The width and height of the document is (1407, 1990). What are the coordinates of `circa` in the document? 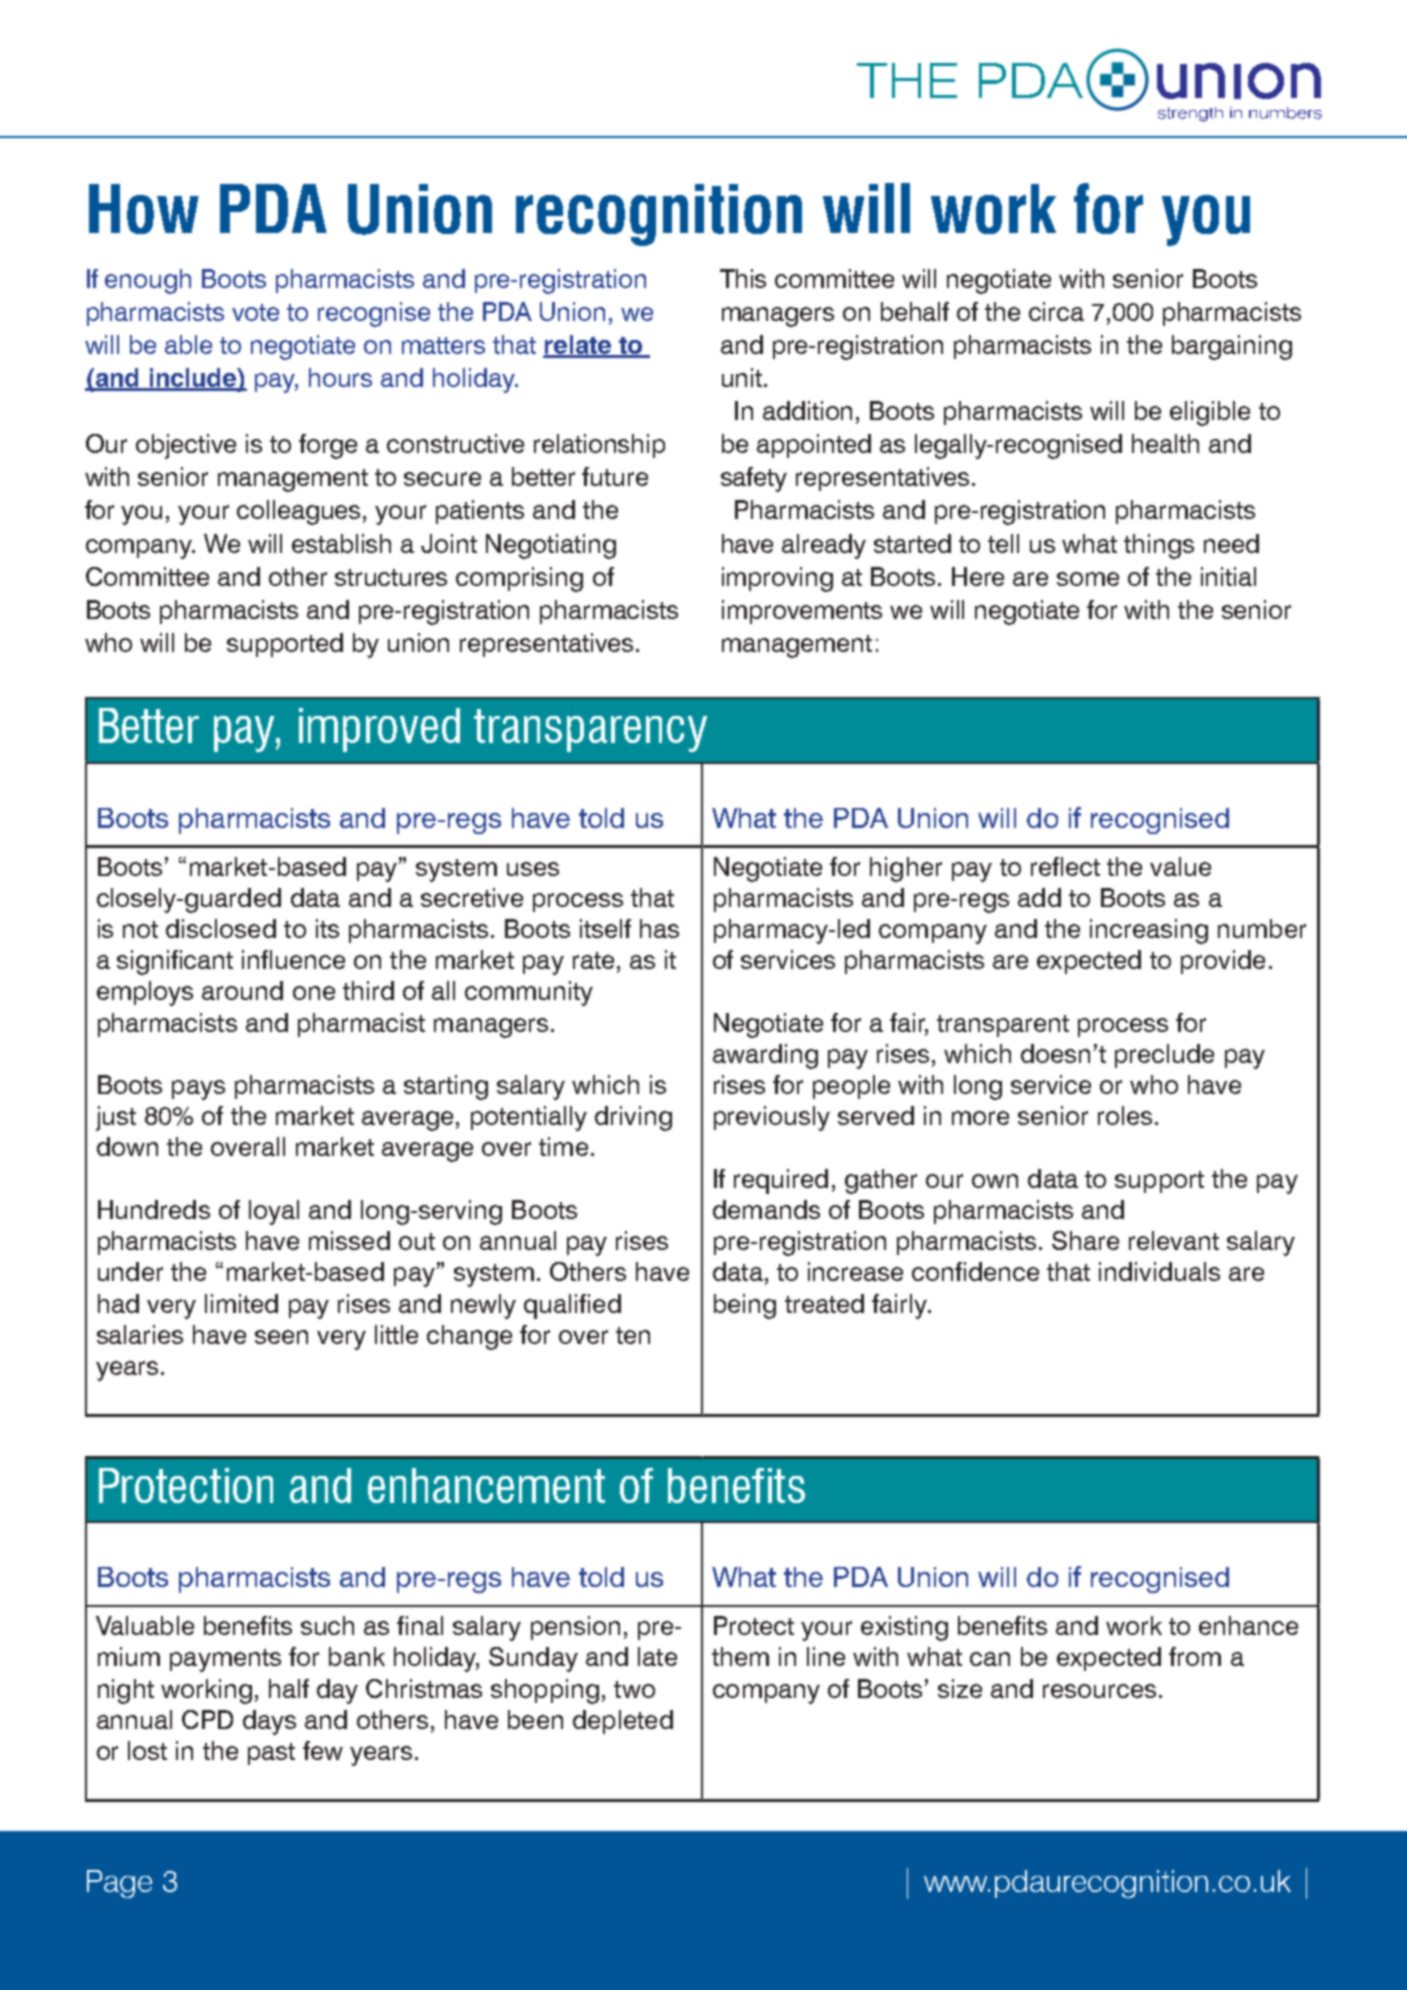 It's located at (1056, 311).
